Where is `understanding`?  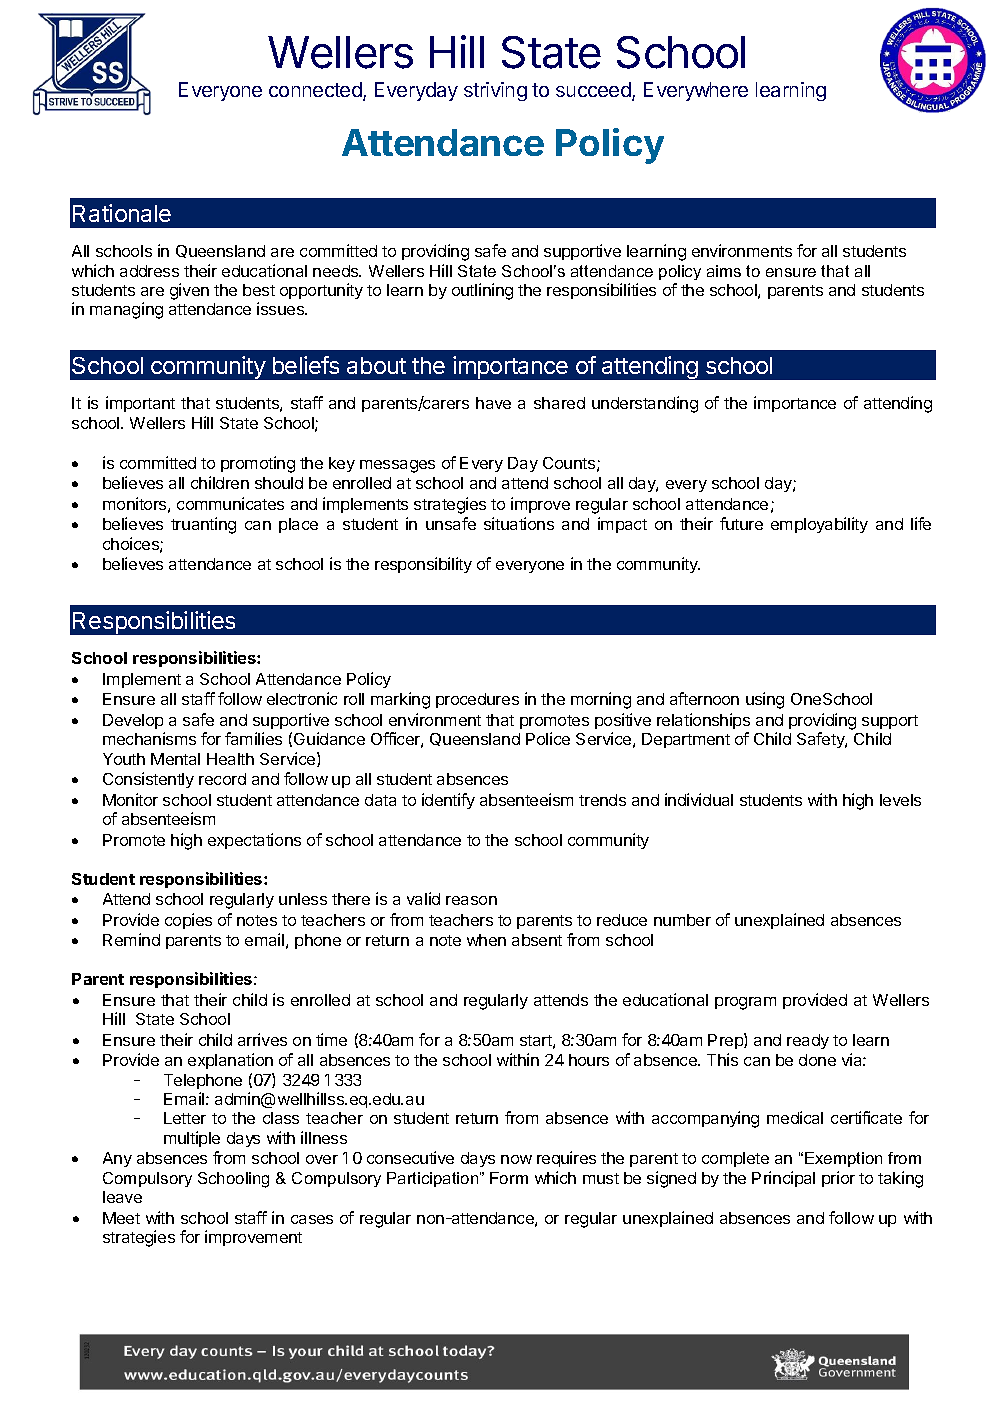 understanding is located at coordinates (645, 404).
